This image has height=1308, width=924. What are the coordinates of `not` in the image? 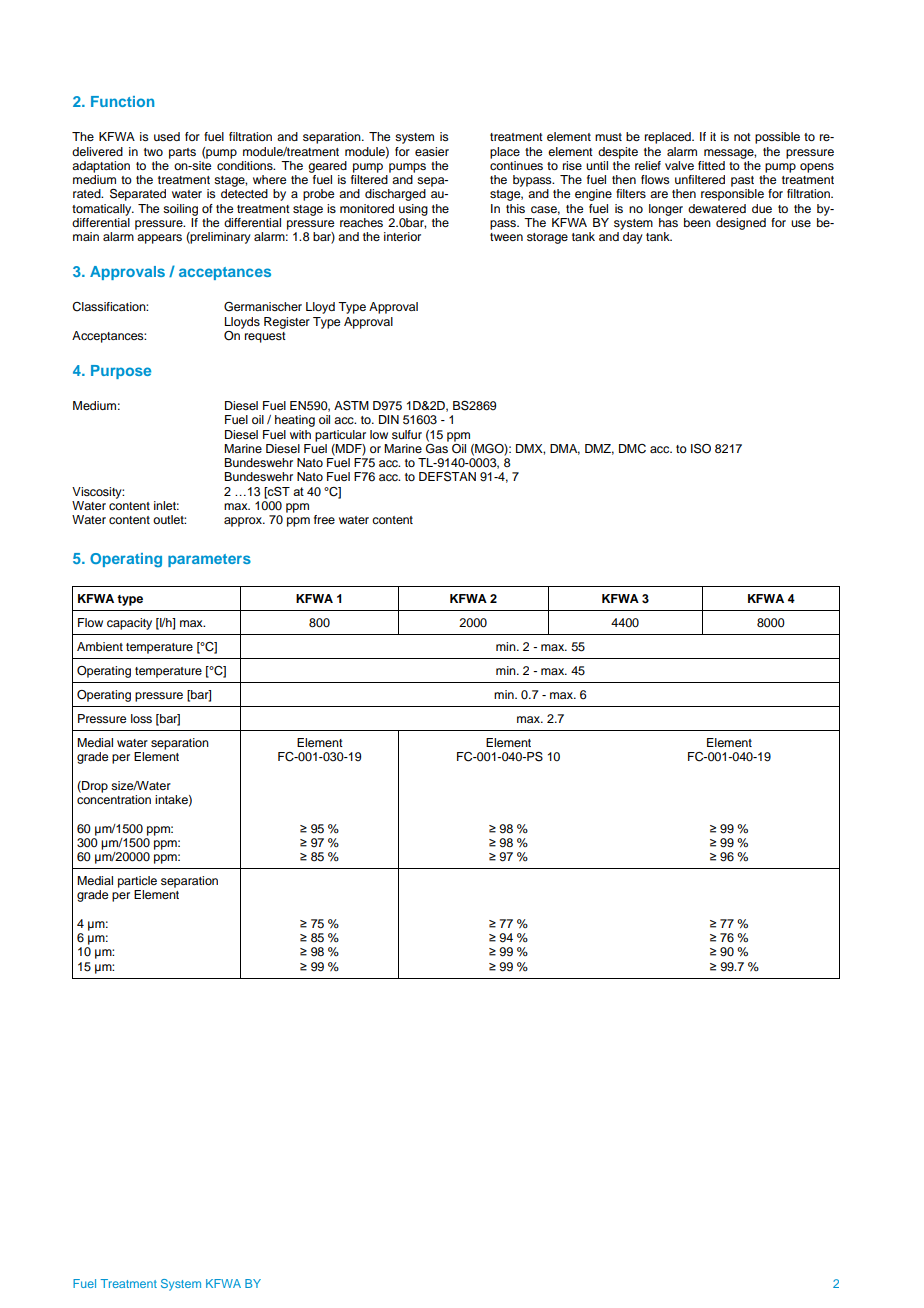 It's located at (742, 137).
